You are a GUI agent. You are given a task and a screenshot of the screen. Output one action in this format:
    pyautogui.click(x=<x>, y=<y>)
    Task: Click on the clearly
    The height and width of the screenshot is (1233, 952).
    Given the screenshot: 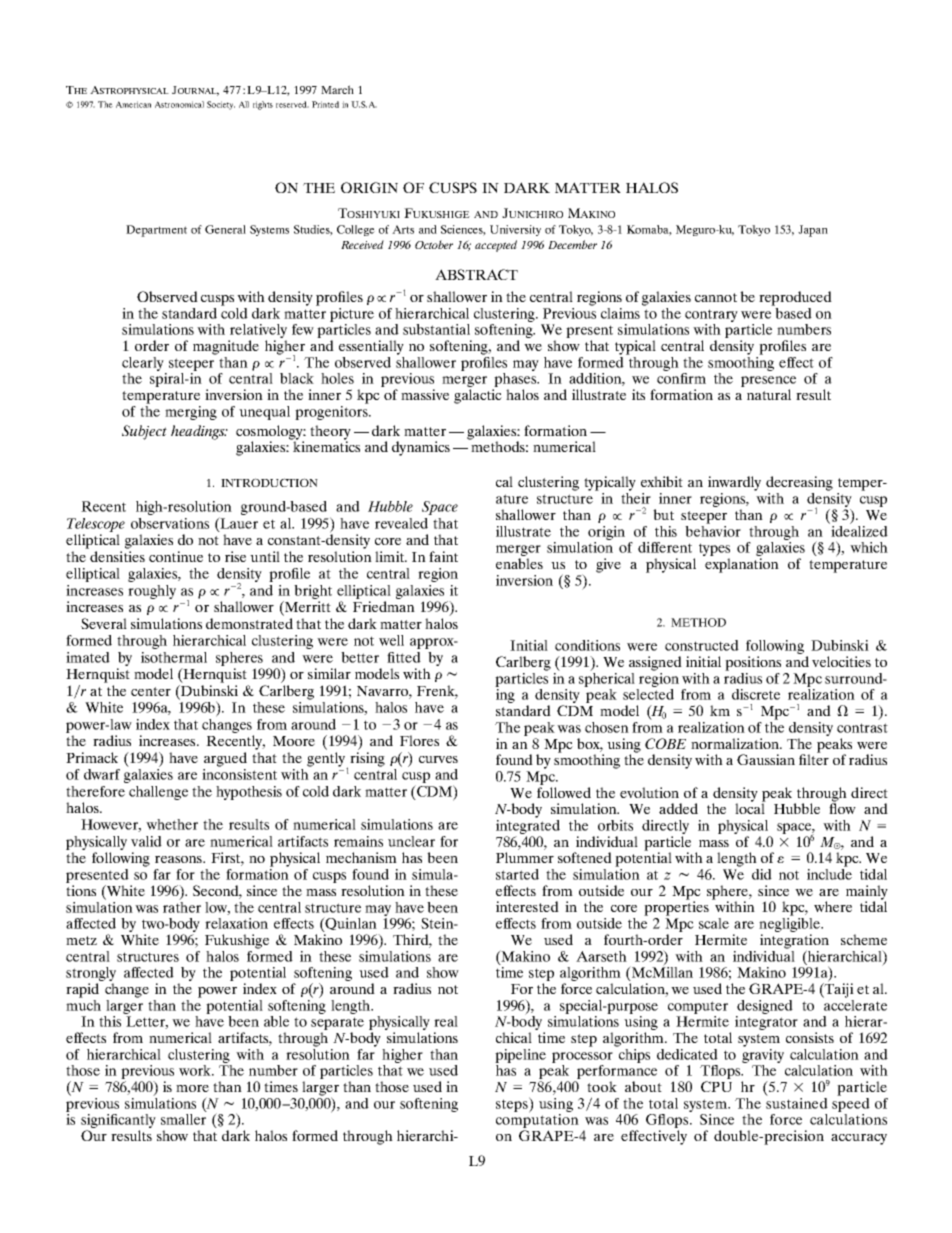 What is the action you would take?
    pyautogui.click(x=144, y=365)
